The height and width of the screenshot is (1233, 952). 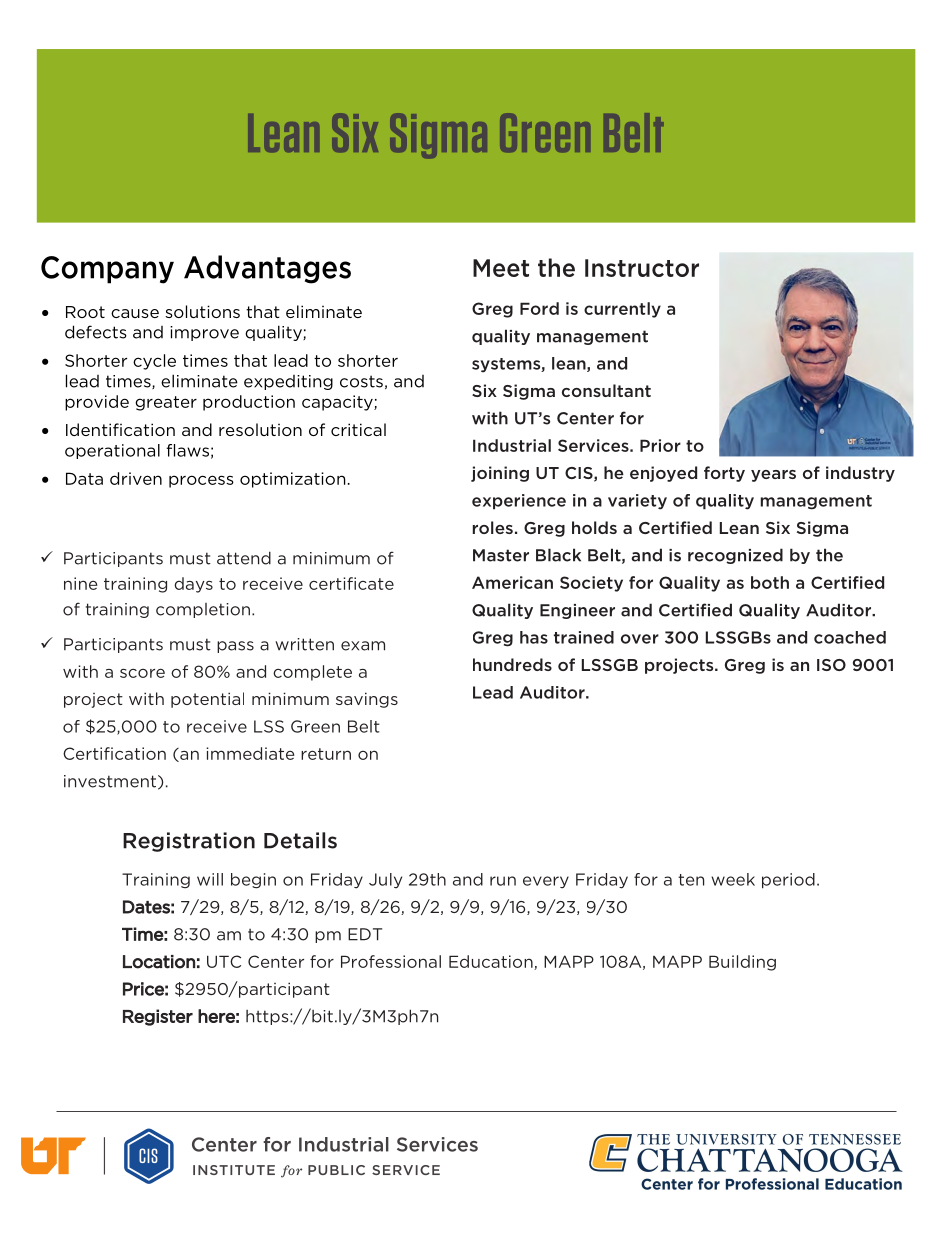 I want to click on ISO, so click(x=831, y=665).
